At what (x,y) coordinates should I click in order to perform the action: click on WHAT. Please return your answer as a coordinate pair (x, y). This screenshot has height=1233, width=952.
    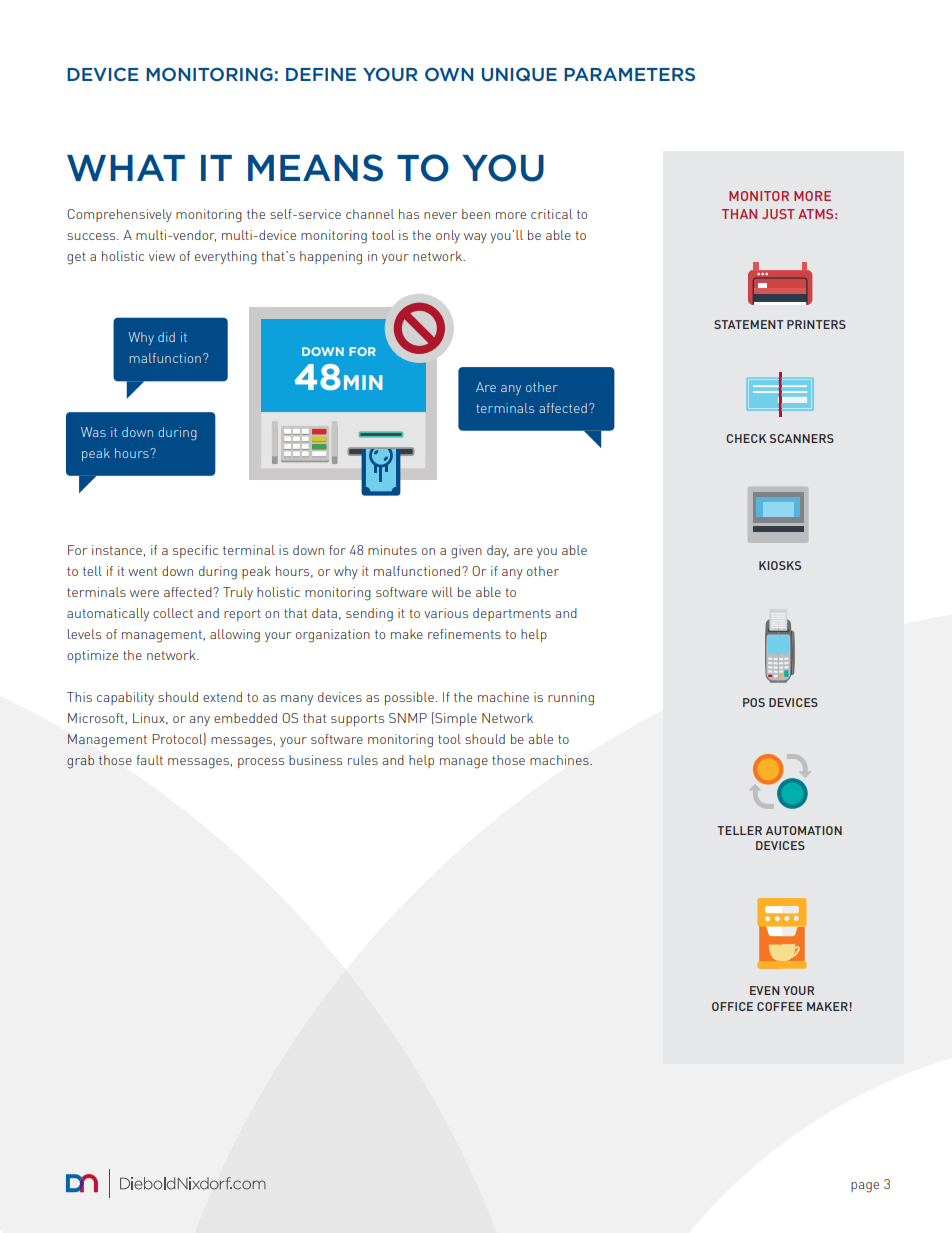
    Looking at the image, I should click on (126, 167).
